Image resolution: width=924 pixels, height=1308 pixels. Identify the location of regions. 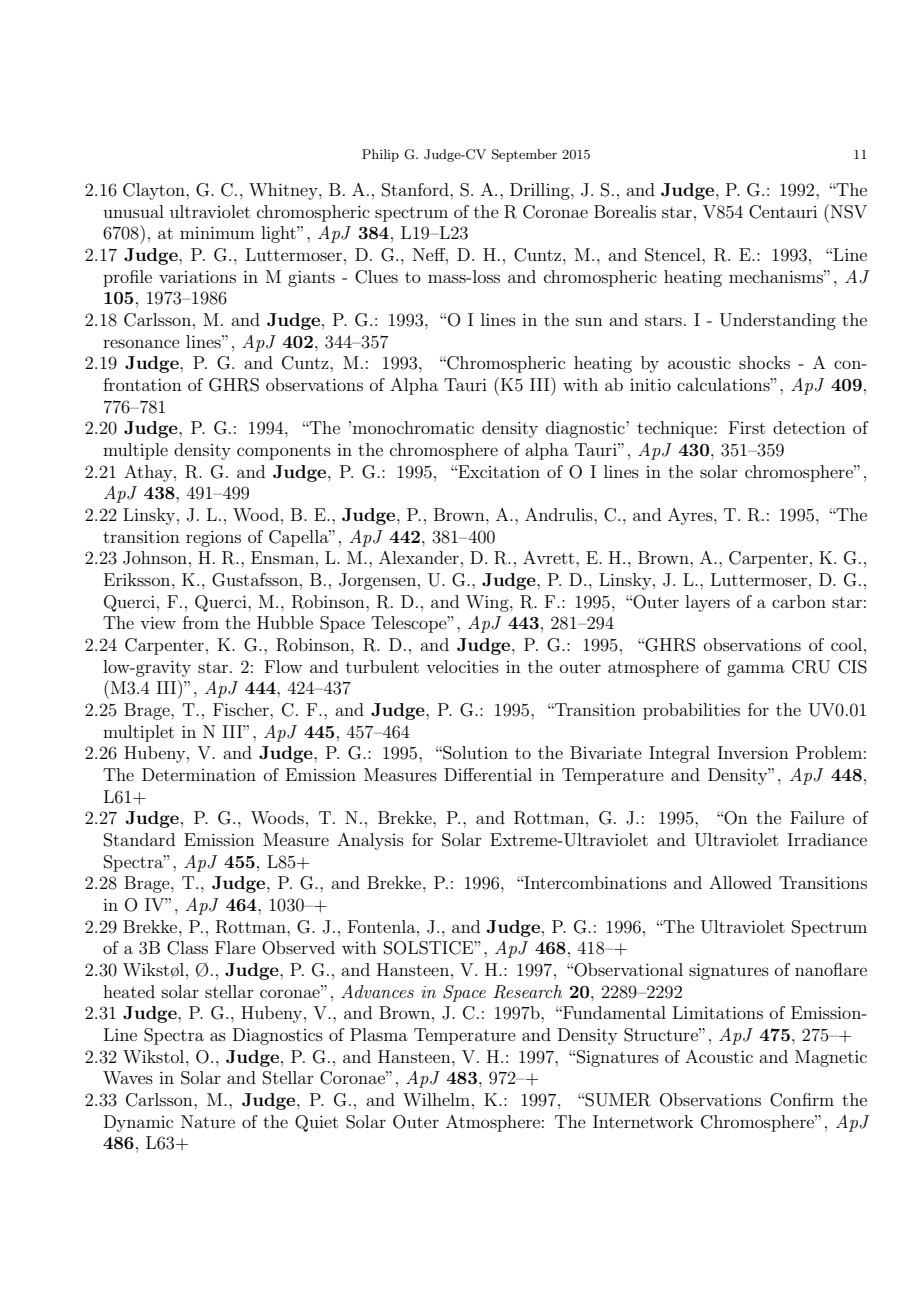
(213, 538).
